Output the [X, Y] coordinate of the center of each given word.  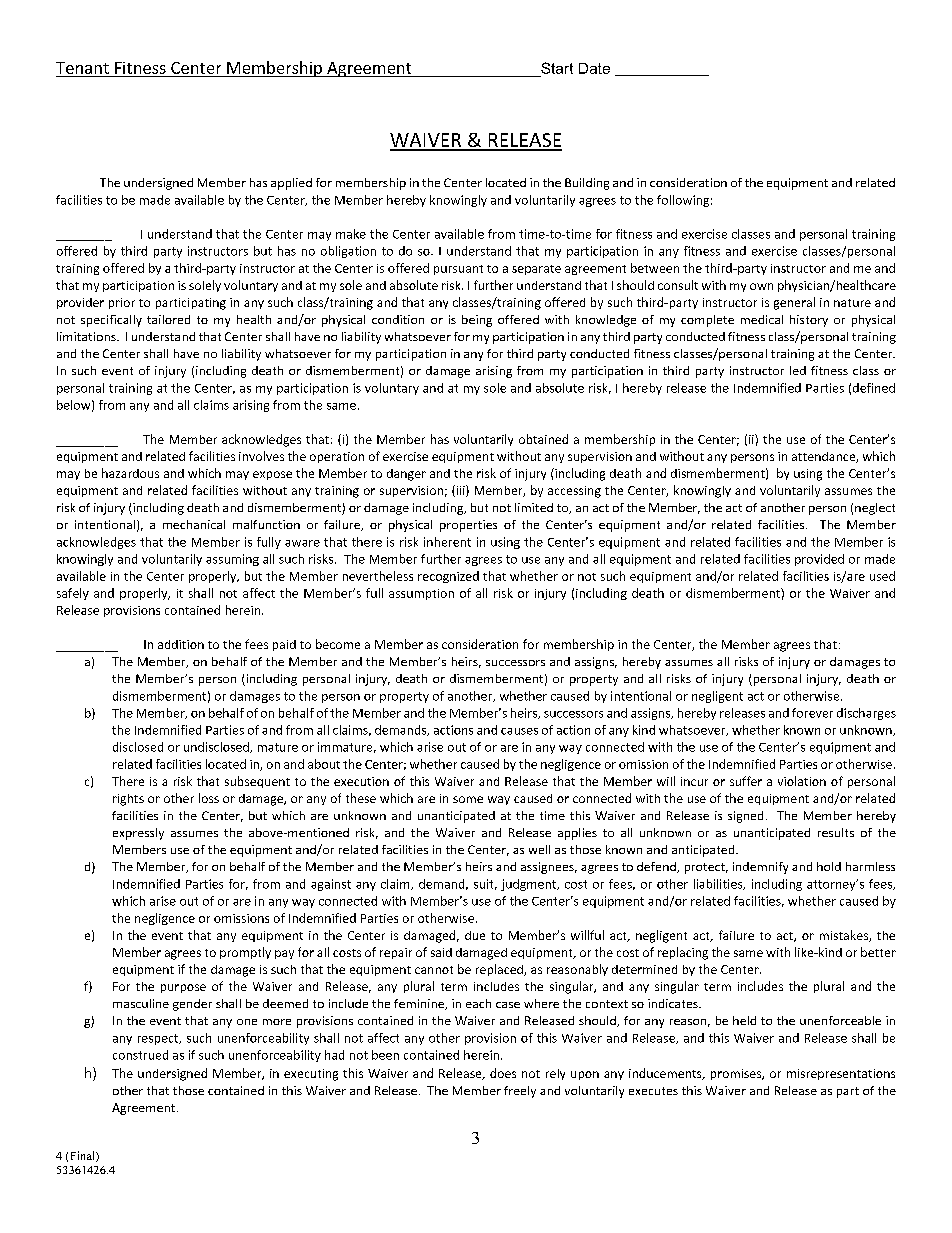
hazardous [130, 473]
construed [140, 1055]
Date [594, 68]
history [809, 321]
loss [209, 798]
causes [519, 731]
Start [557, 68]
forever [812, 713]
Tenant [82, 68]
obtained [543, 439]
